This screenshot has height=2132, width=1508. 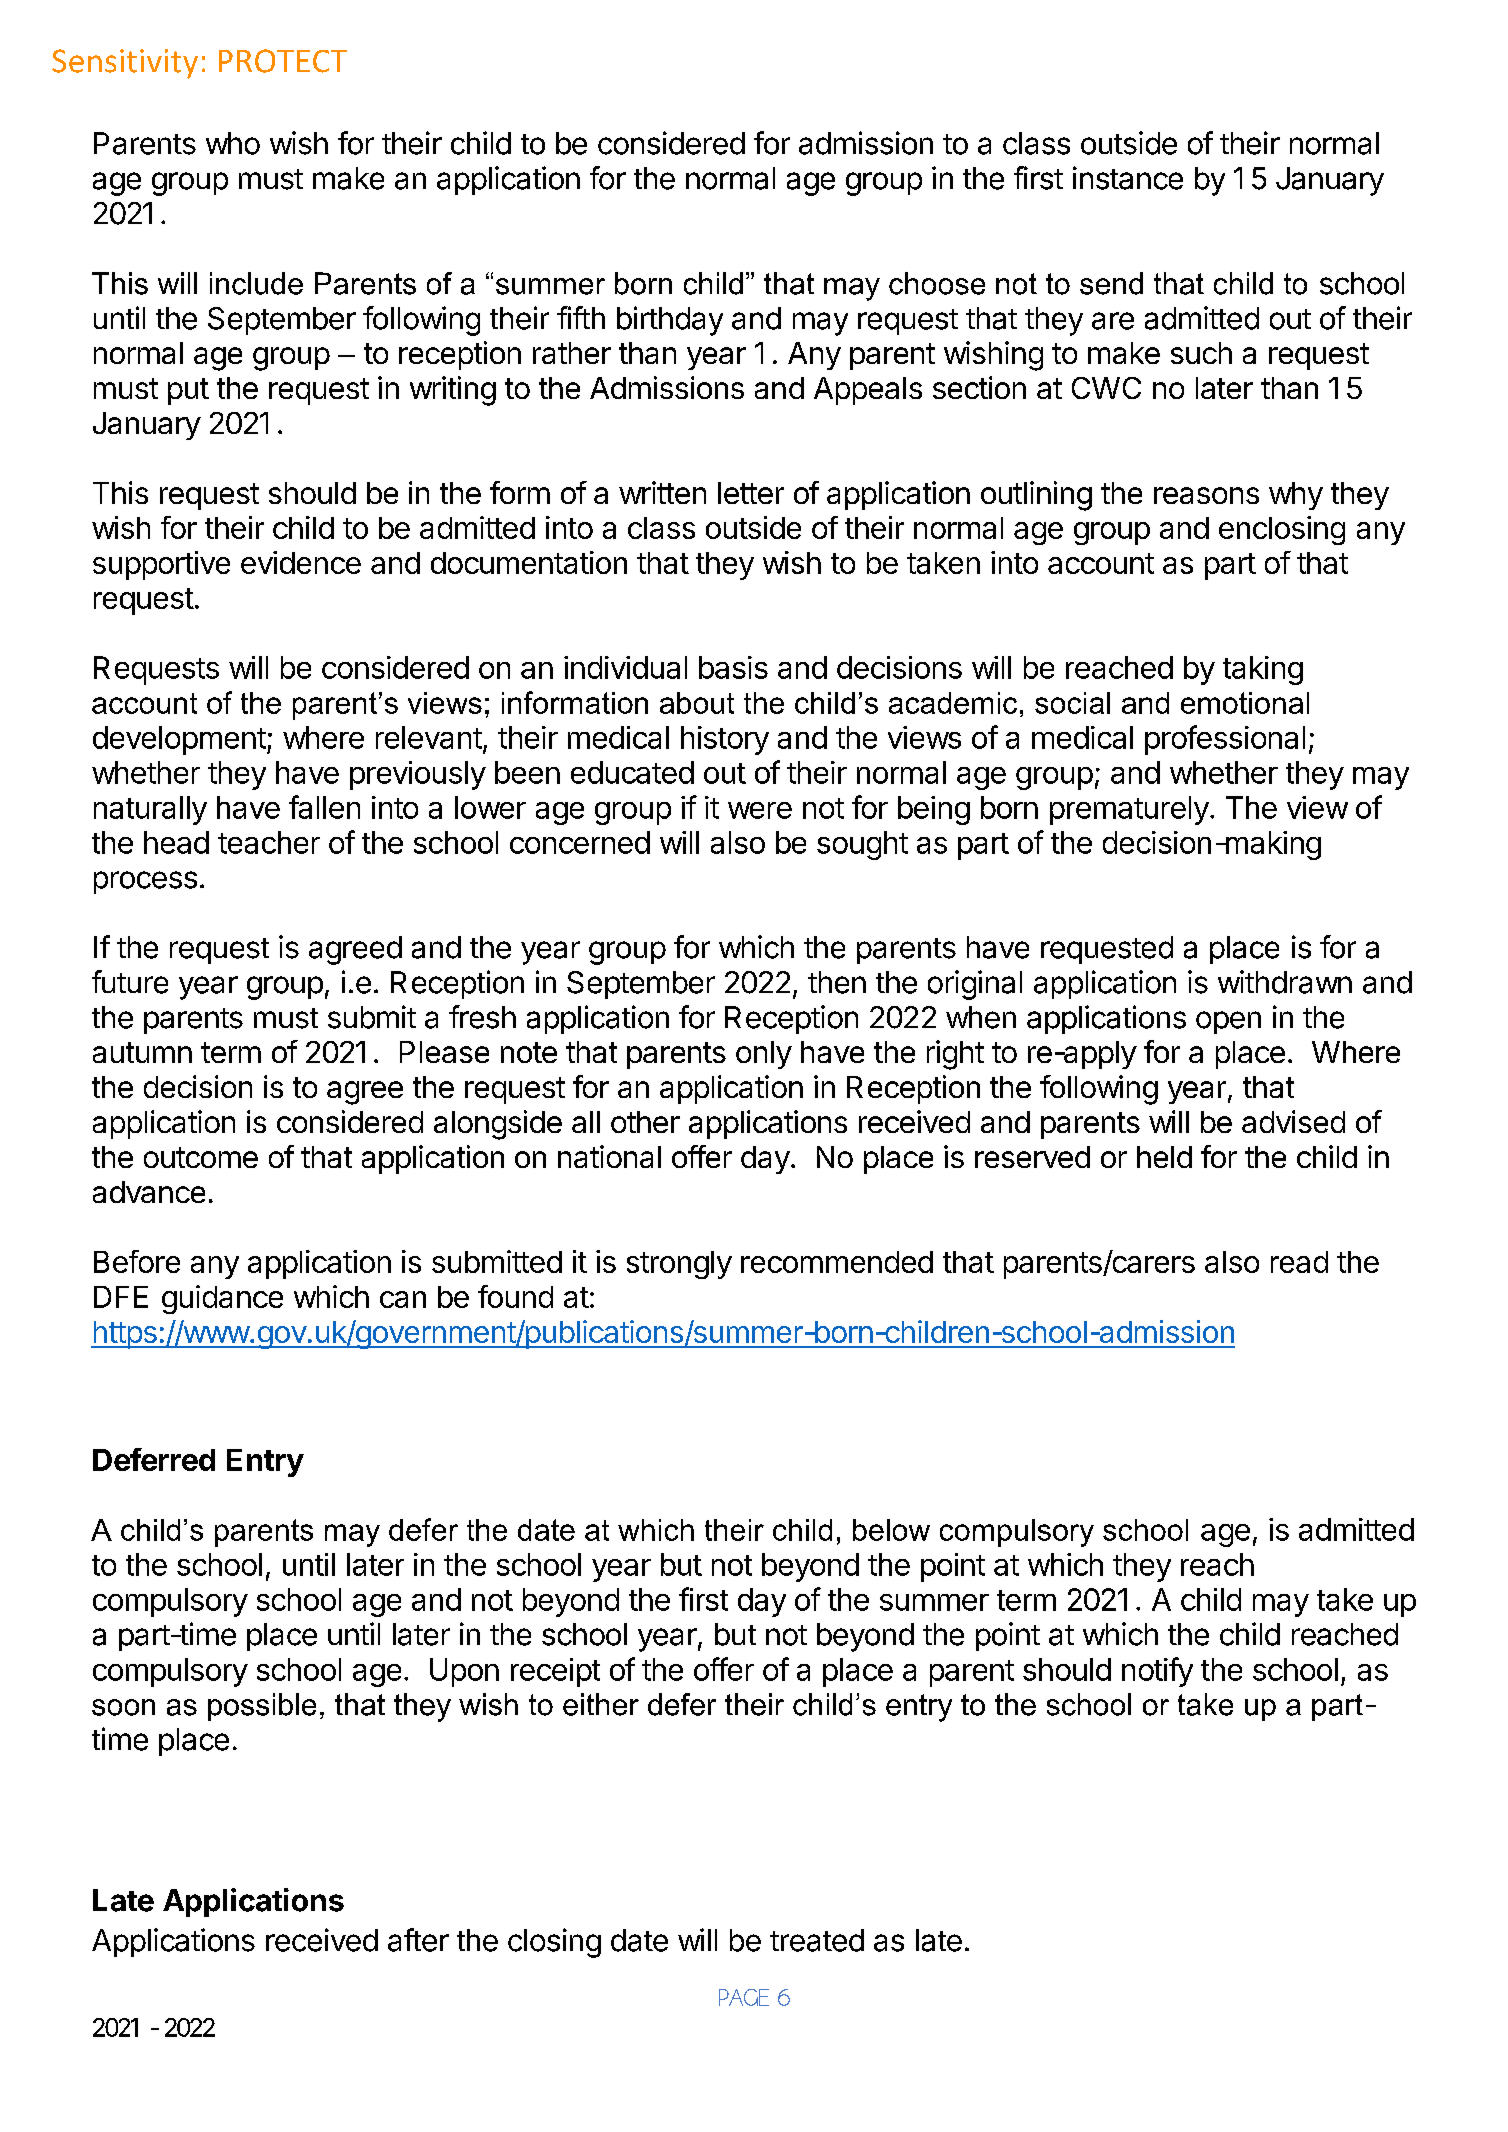 What do you see at coordinates (679, 1265) in the screenshot?
I see `strongly` at bounding box center [679, 1265].
